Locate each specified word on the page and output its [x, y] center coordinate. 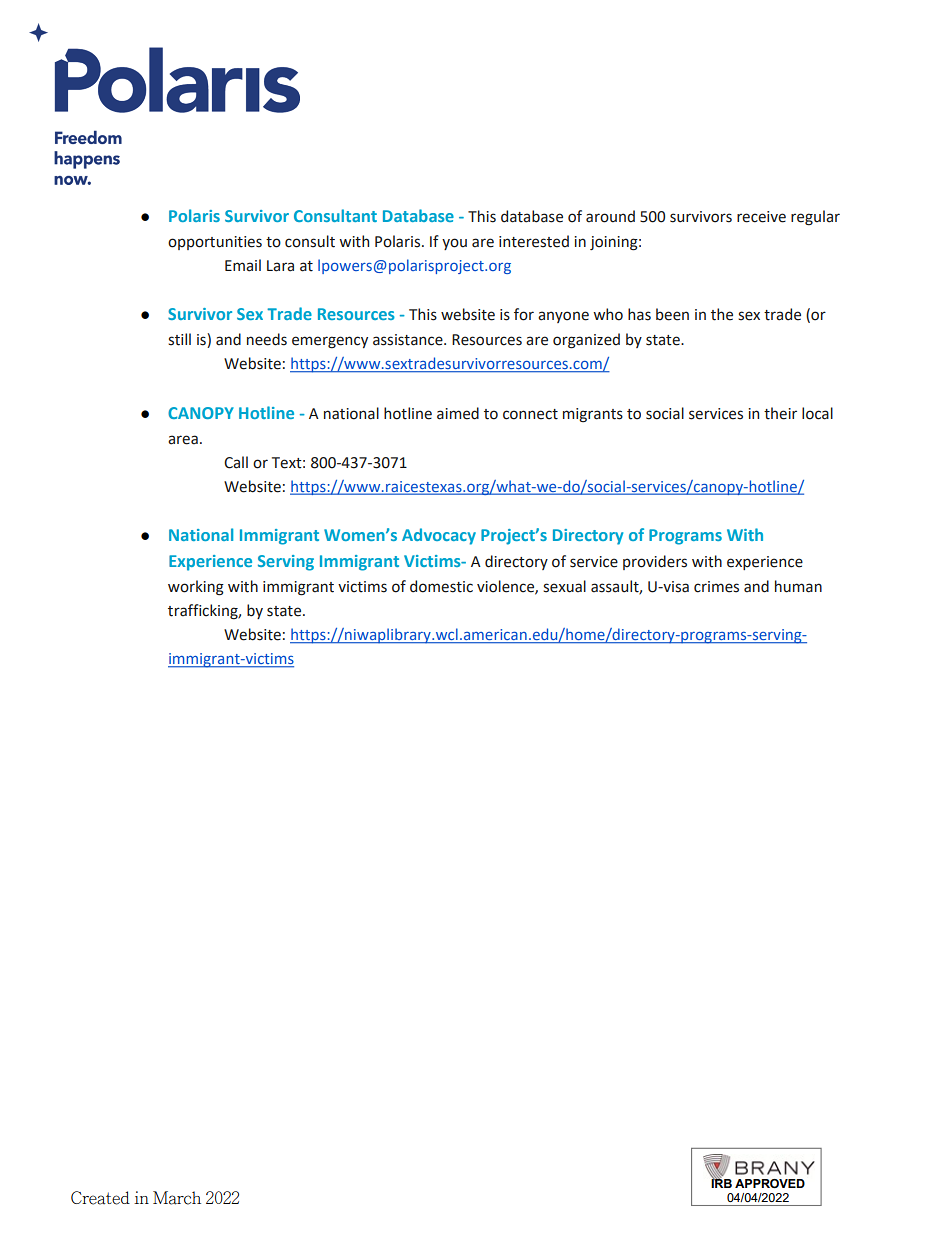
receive [761, 217]
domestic [441, 586]
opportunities [215, 243]
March [177, 1198]
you [454, 244]
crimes [716, 587]
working [196, 588]
